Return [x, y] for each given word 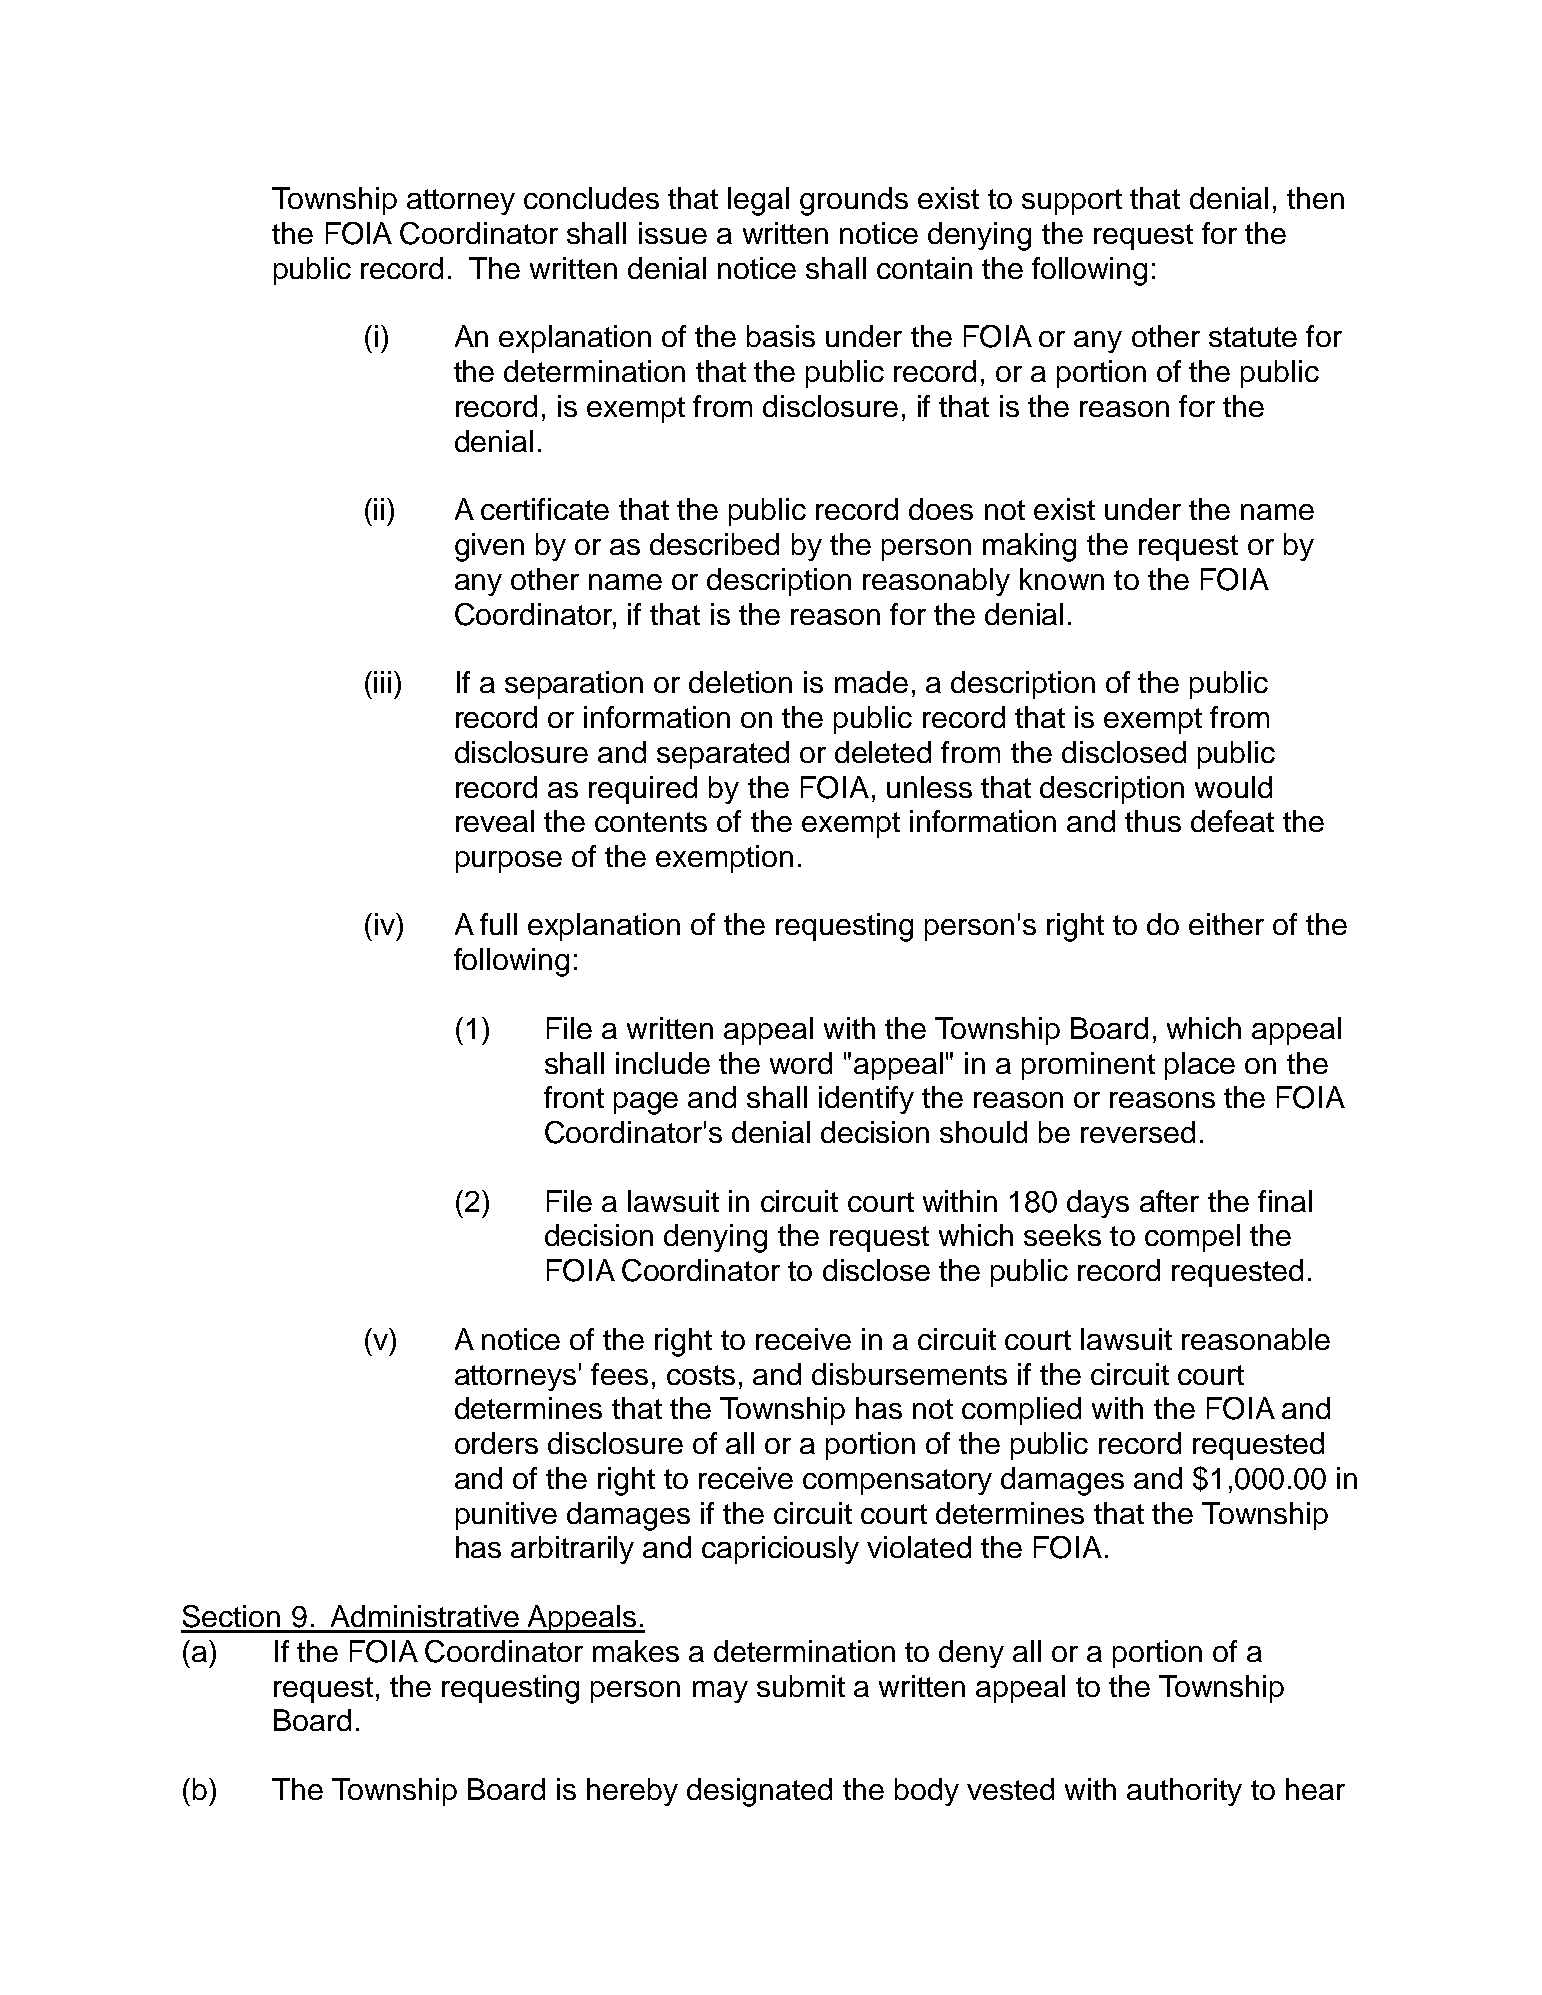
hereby [632, 1792]
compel [1192, 1238]
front [574, 1097]
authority [1184, 1792]
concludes [591, 198]
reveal [495, 821]
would [1233, 787]
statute [1253, 337]
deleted [883, 752]
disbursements [909, 1374]
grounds [854, 201]
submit [801, 1686]
